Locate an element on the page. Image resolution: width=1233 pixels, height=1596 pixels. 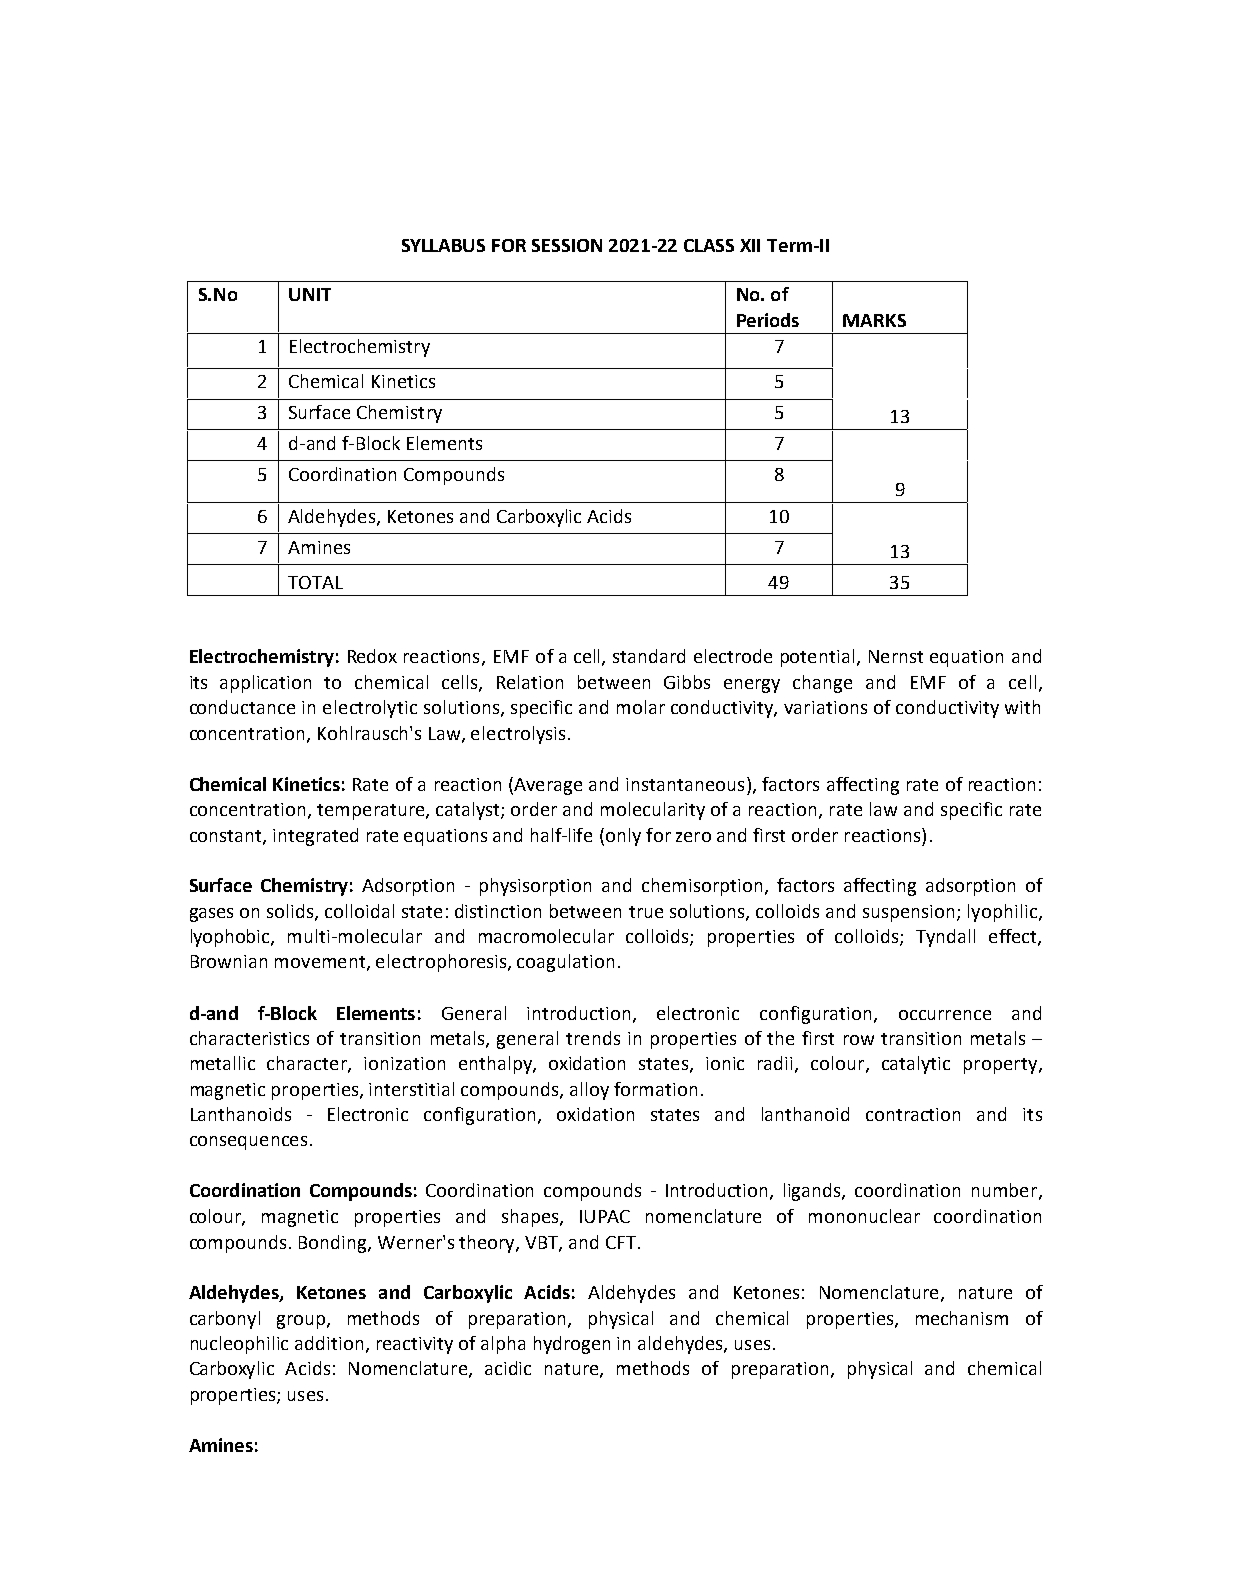
SESSION is located at coordinates (567, 245).
